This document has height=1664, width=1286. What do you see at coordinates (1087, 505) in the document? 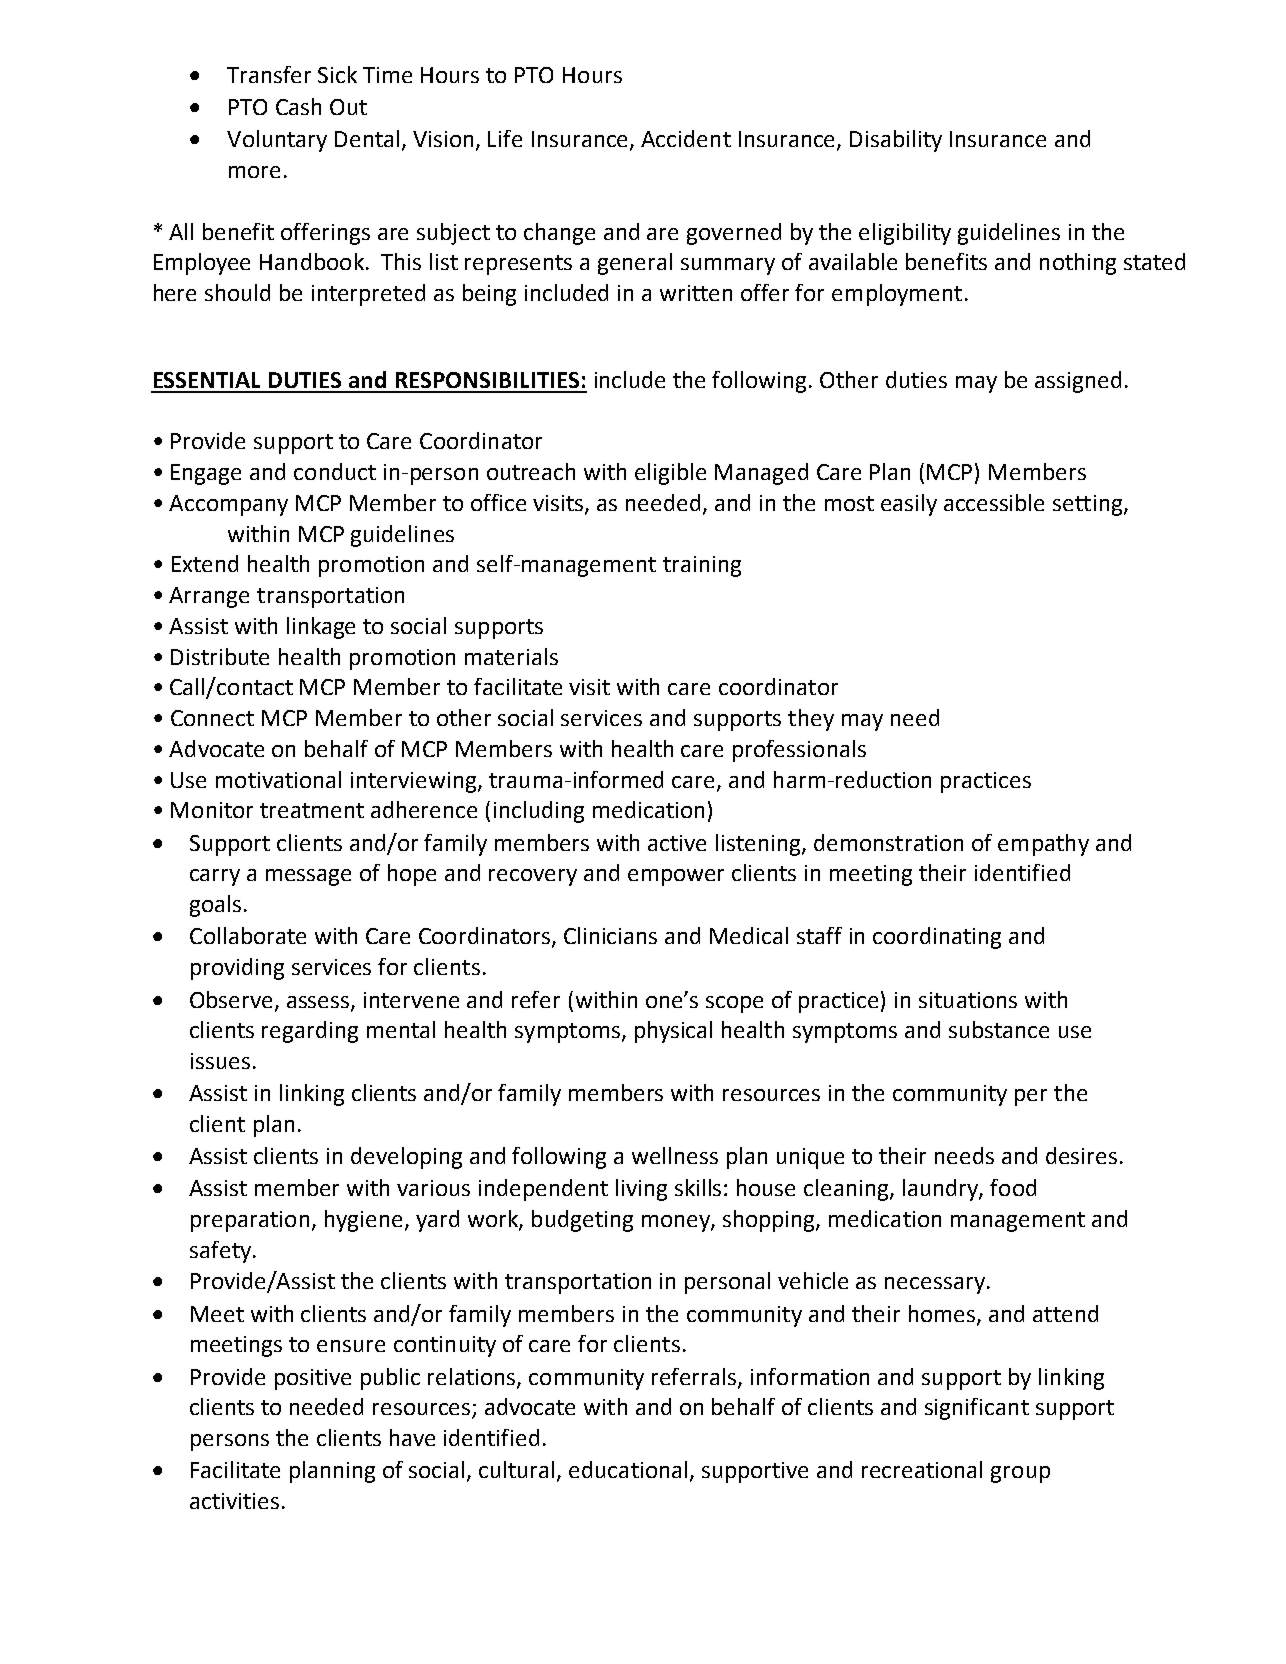
I see `setting` at bounding box center [1087, 505].
